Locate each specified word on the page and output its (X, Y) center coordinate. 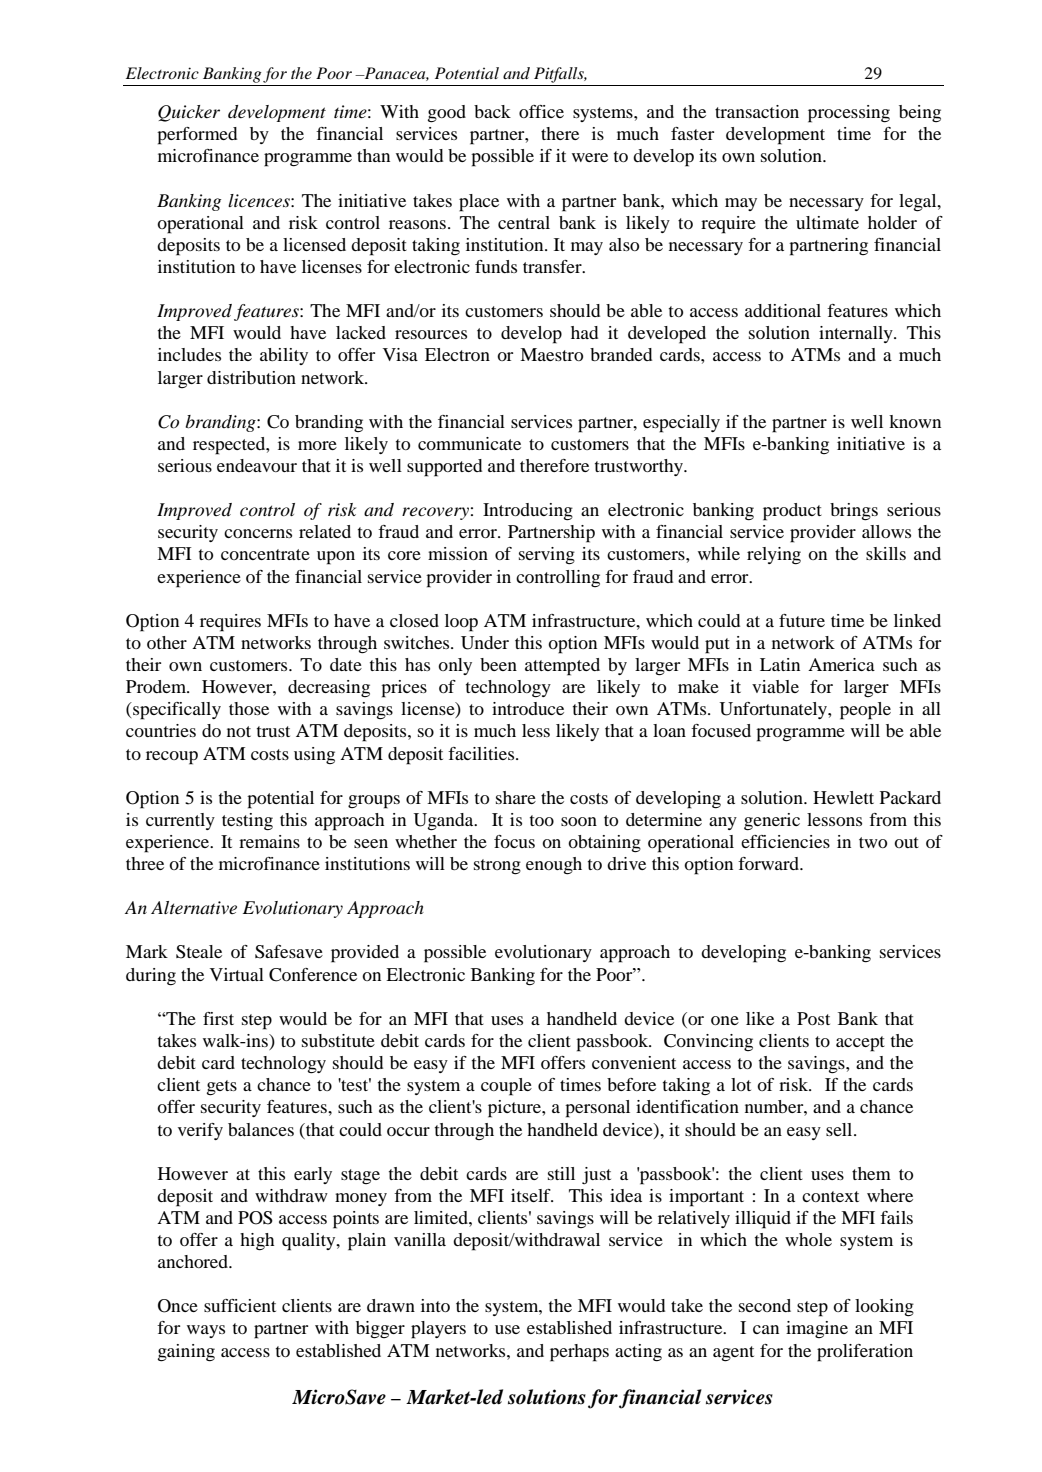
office (541, 111)
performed (197, 136)
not (239, 731)
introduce (528, 708)
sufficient (240, 1305)
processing (849, 114)
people (865, 711)
